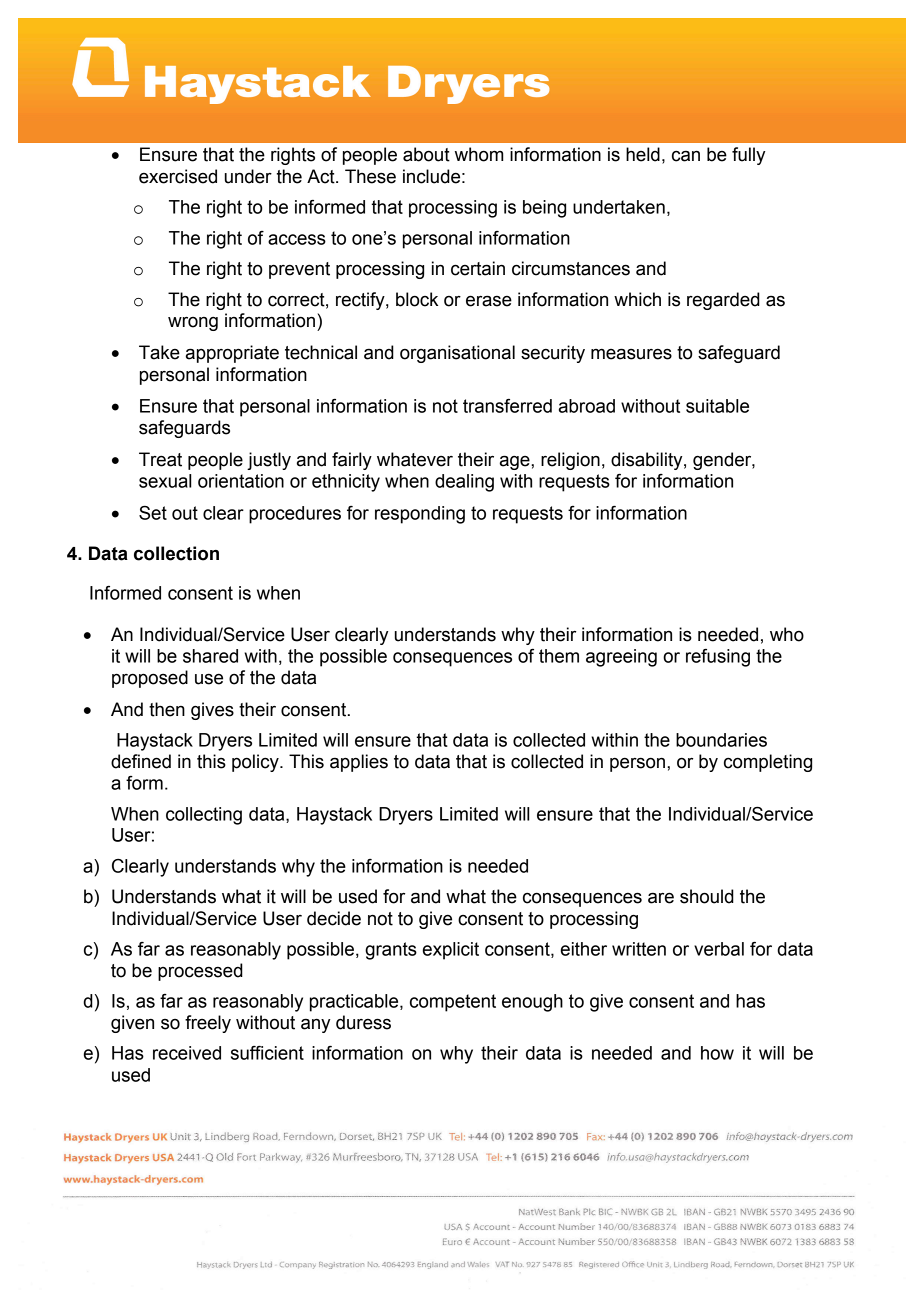 The image size is (924, 1308). What do you see at coordinates (178, 176) in the screenshot?
I see `exercised` at bounding box center [178, 176].
